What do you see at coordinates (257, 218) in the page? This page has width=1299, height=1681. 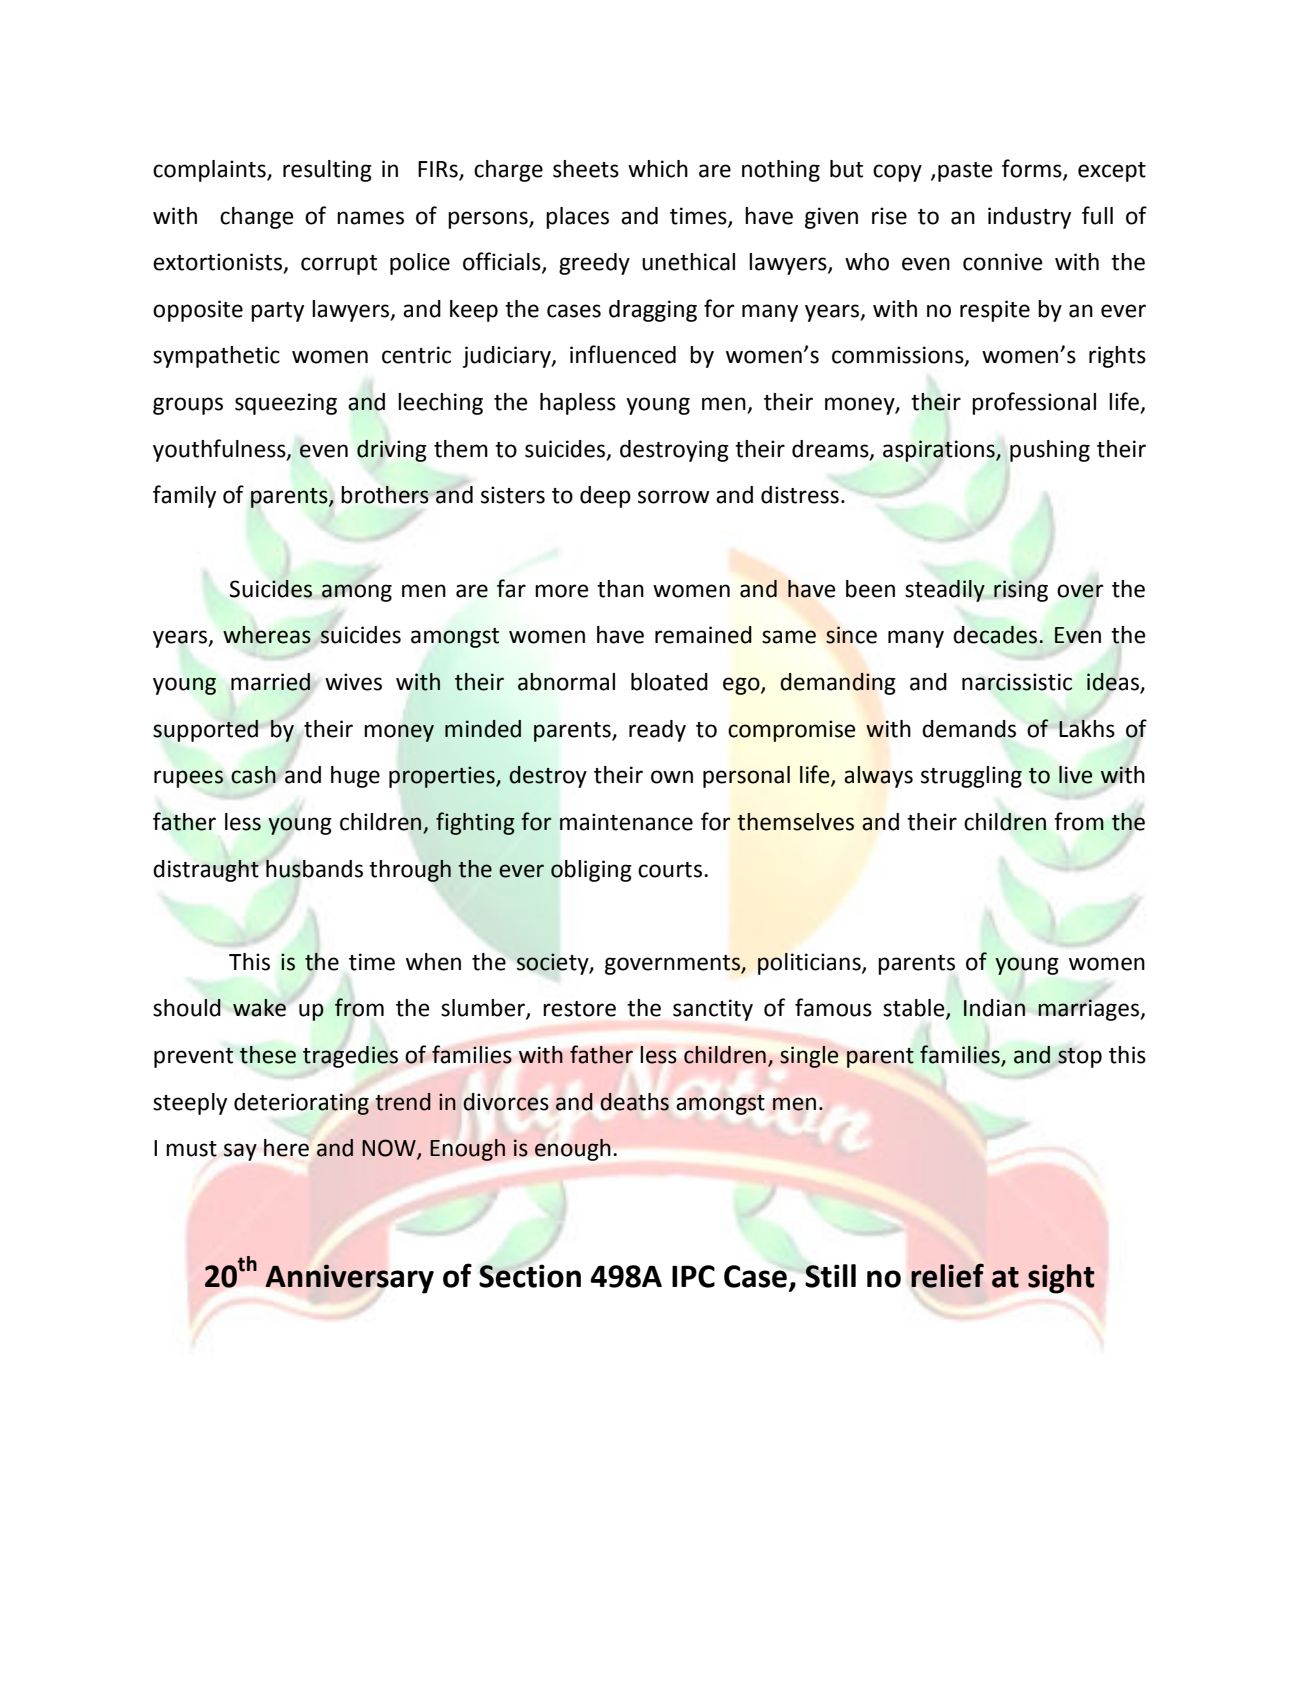 I see `change` at bounding box center [257, 218].
